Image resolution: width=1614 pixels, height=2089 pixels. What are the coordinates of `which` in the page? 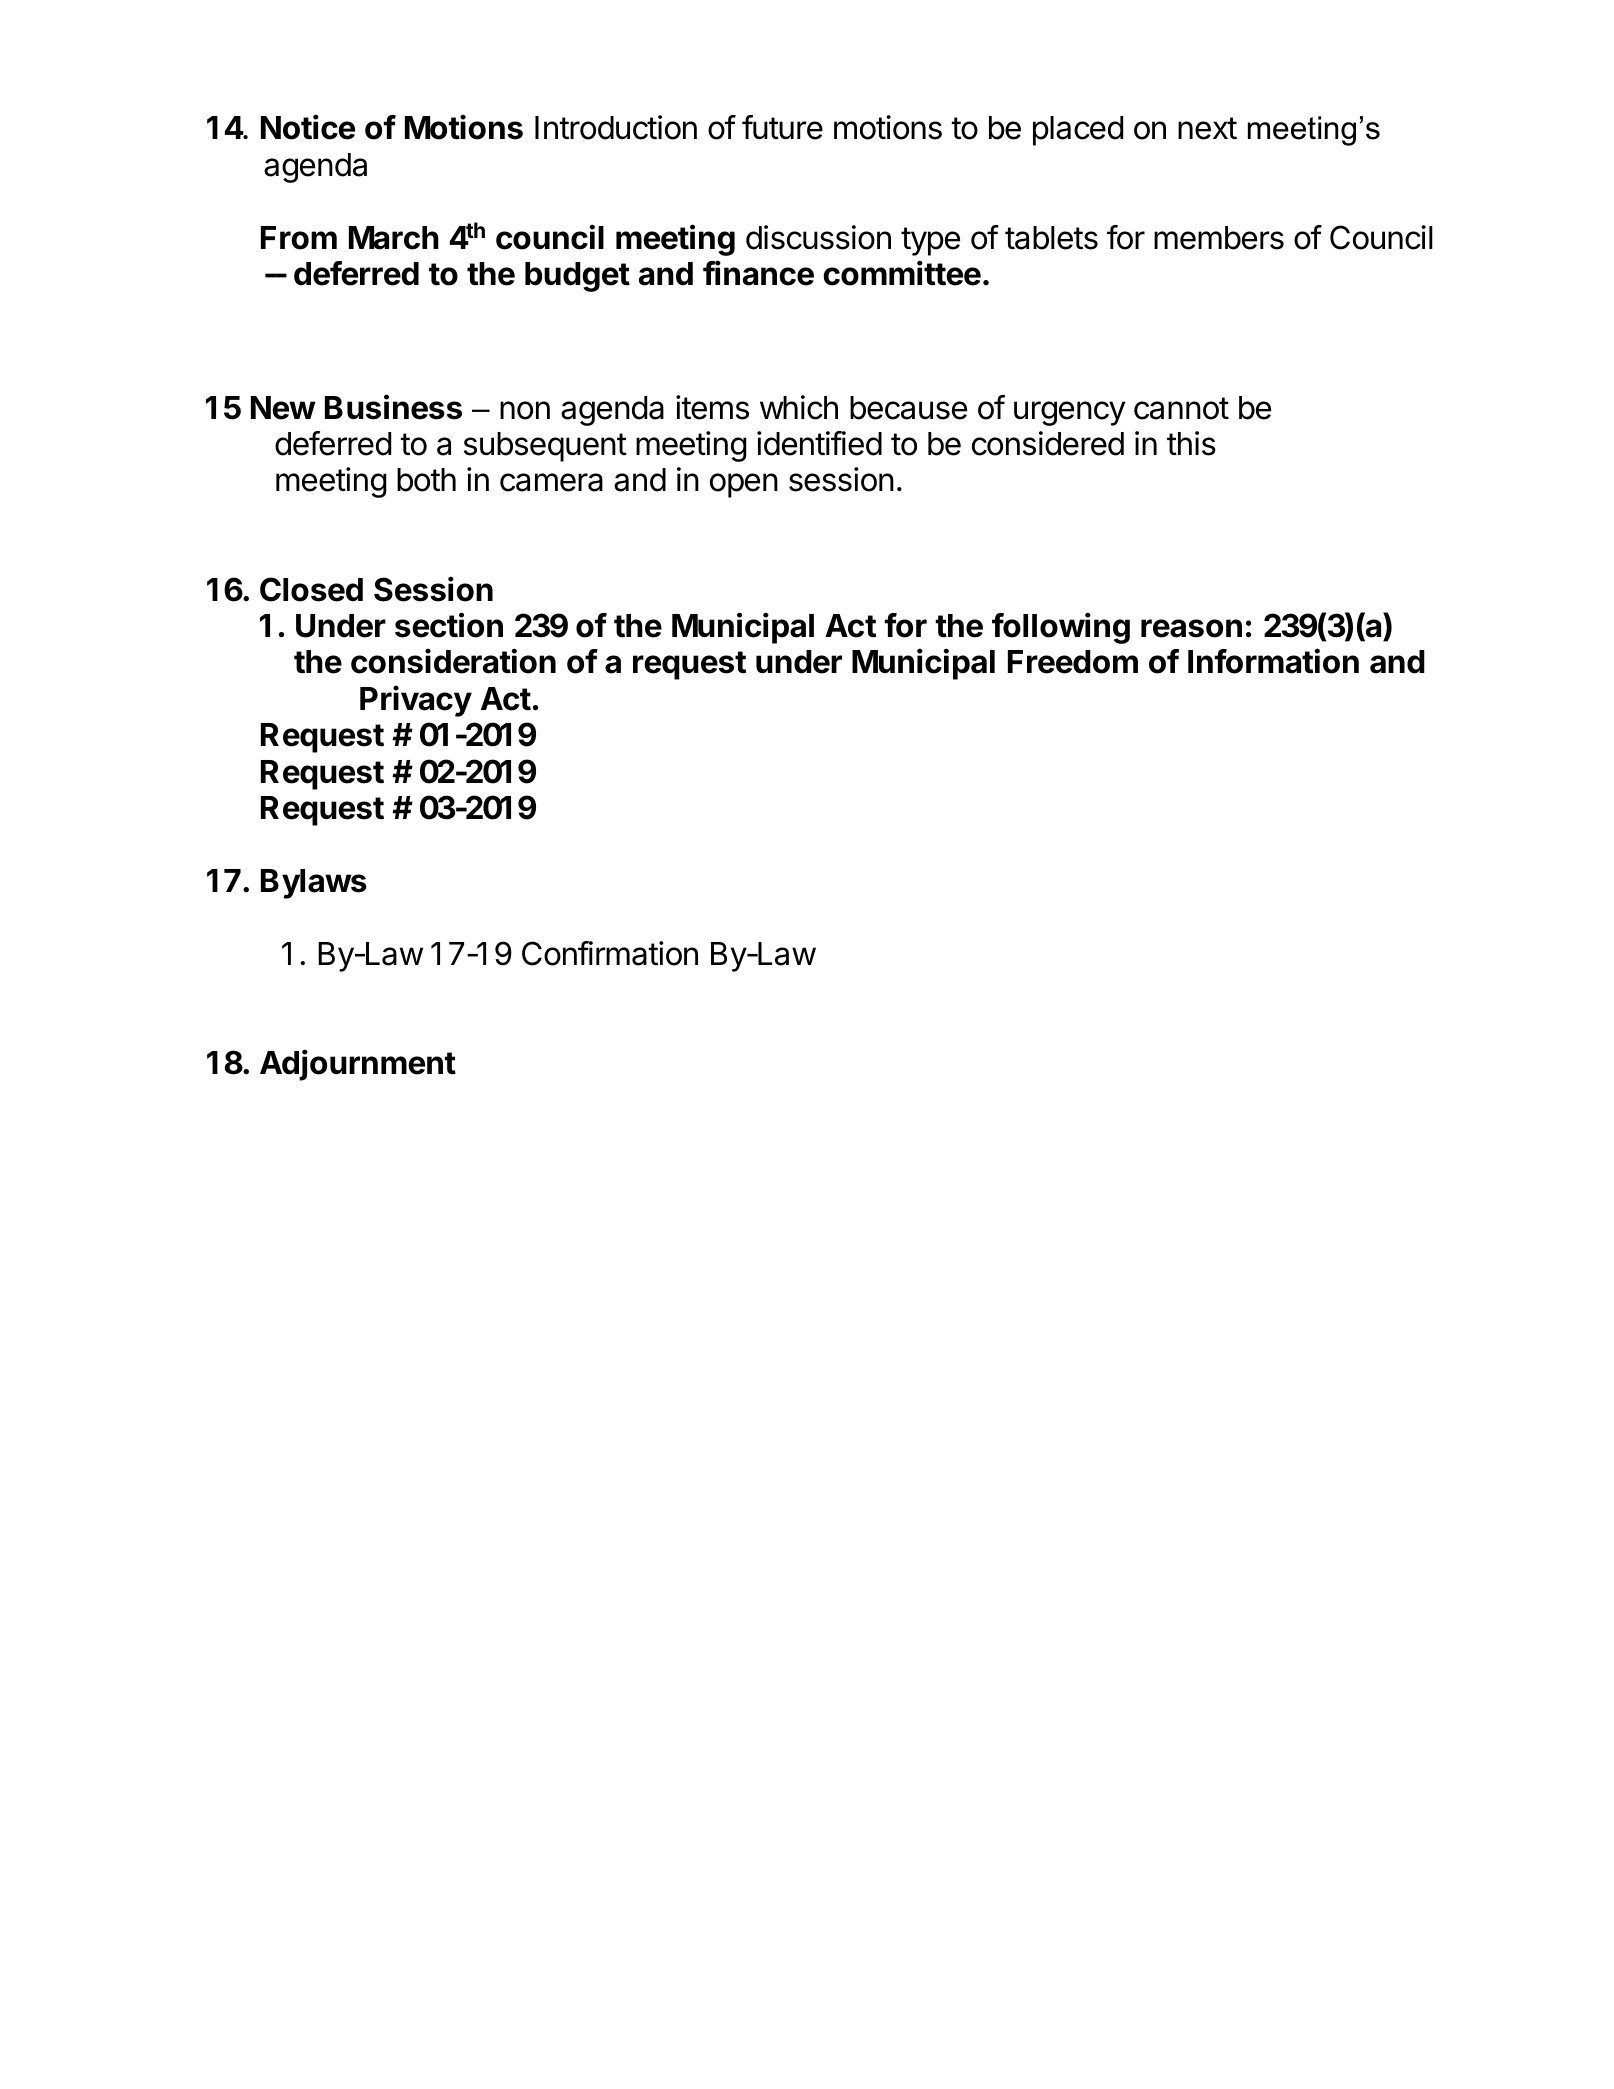 It's located at (799, 407).
